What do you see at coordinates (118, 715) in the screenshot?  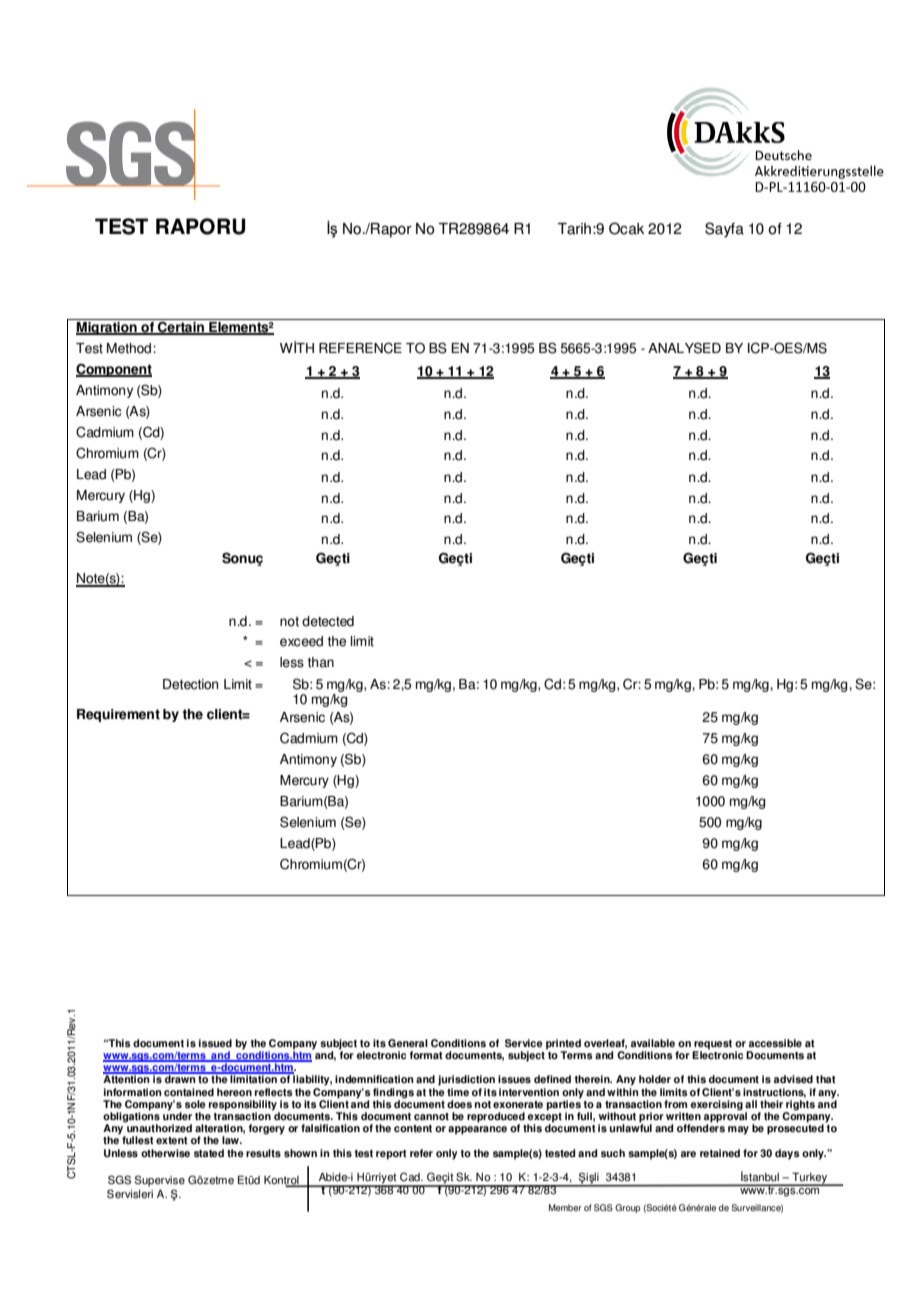 I see `Requirement` at bounding box center [118, 715].
